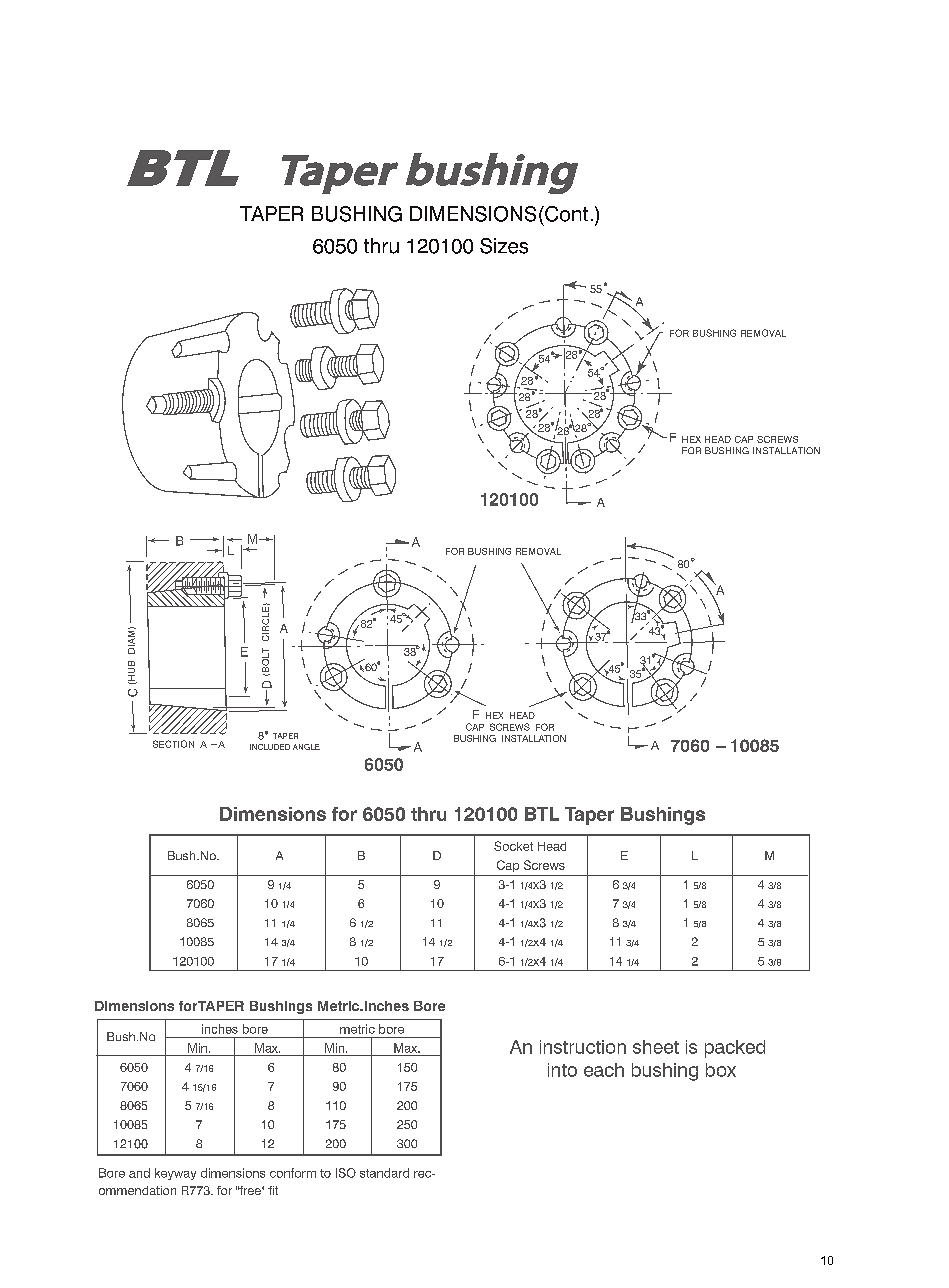 The image size is (949, 1288). Describe the element at coordinates (583, 1047) in the screenshot. I see `instruction` at that location.
